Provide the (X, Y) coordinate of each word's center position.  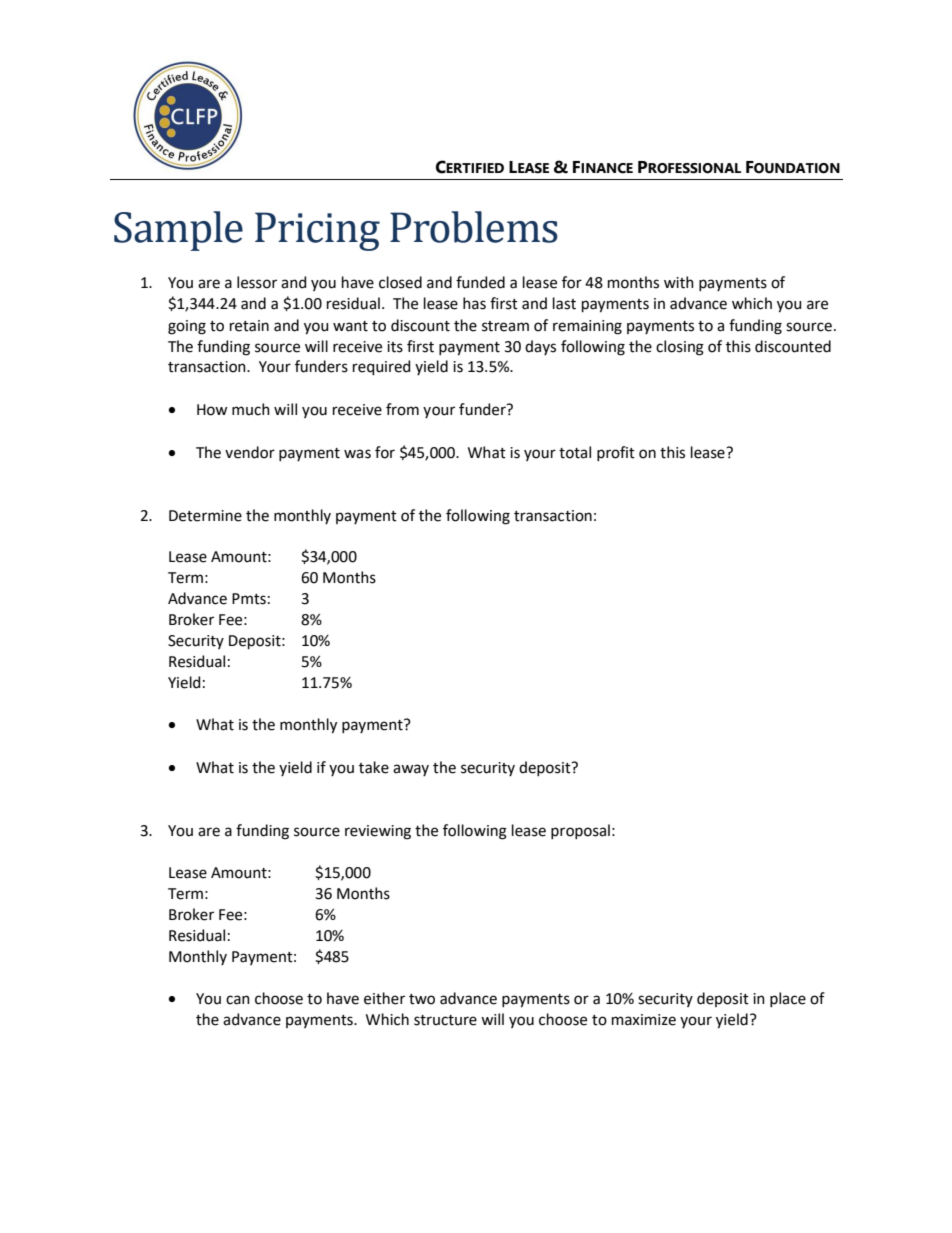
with (679, 282)
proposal (580, 831)
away (411, 770)
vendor (250, 452)
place (788, 999)
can (238, 1000)
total (575, 452)
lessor (257, 282)
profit (616, 453)
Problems (474, 227)
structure (445, 1020)
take (374, 767)
